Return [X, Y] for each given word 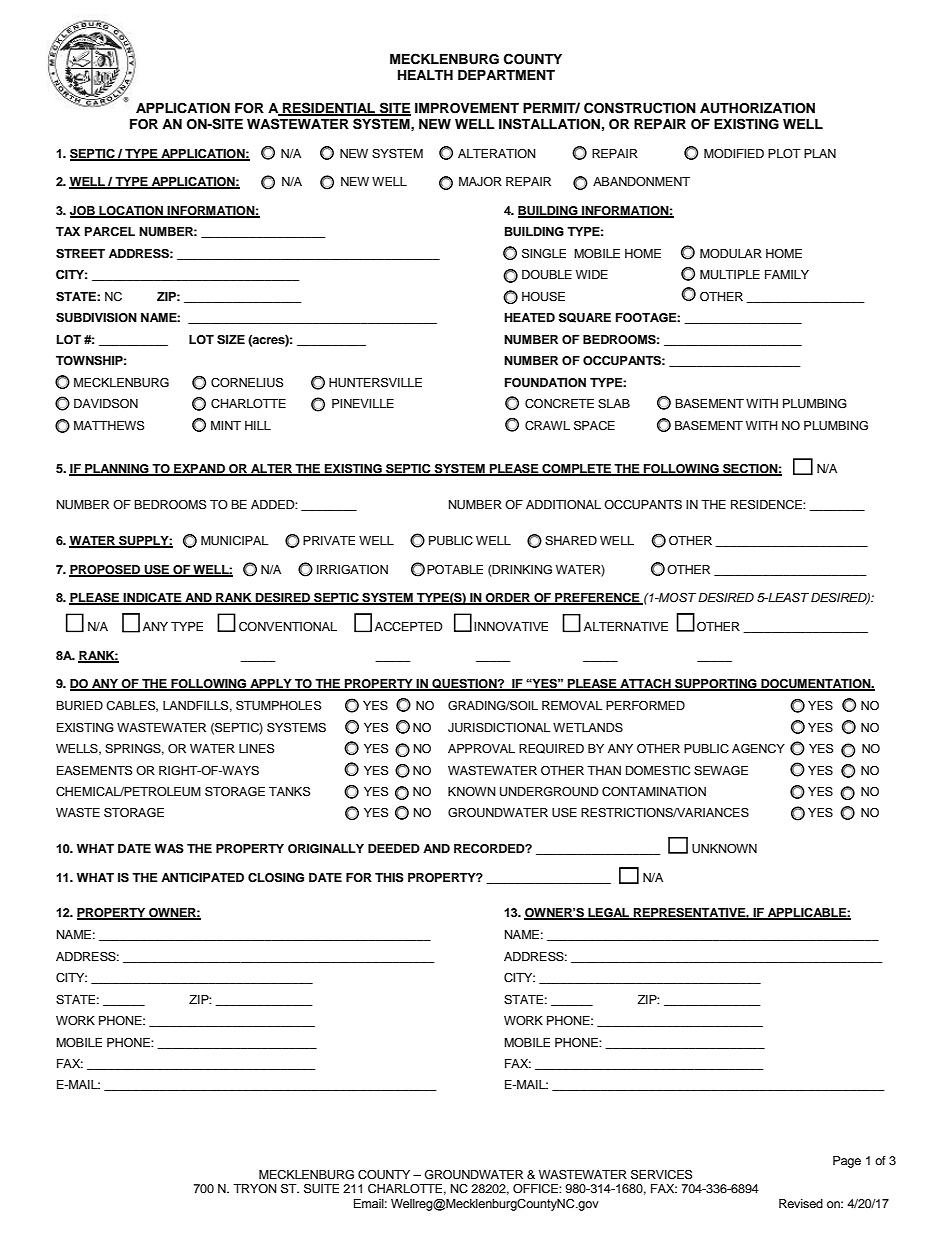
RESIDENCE [767, 504]
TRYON [255, 1188]
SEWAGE [721, 770]
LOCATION [131, 211]
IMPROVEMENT [467, 108]
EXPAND [199, 469]
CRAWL [547, 426]
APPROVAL [481, 749]
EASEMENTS [94, 770]
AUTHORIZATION [757, 108]
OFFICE [536, 1189]
